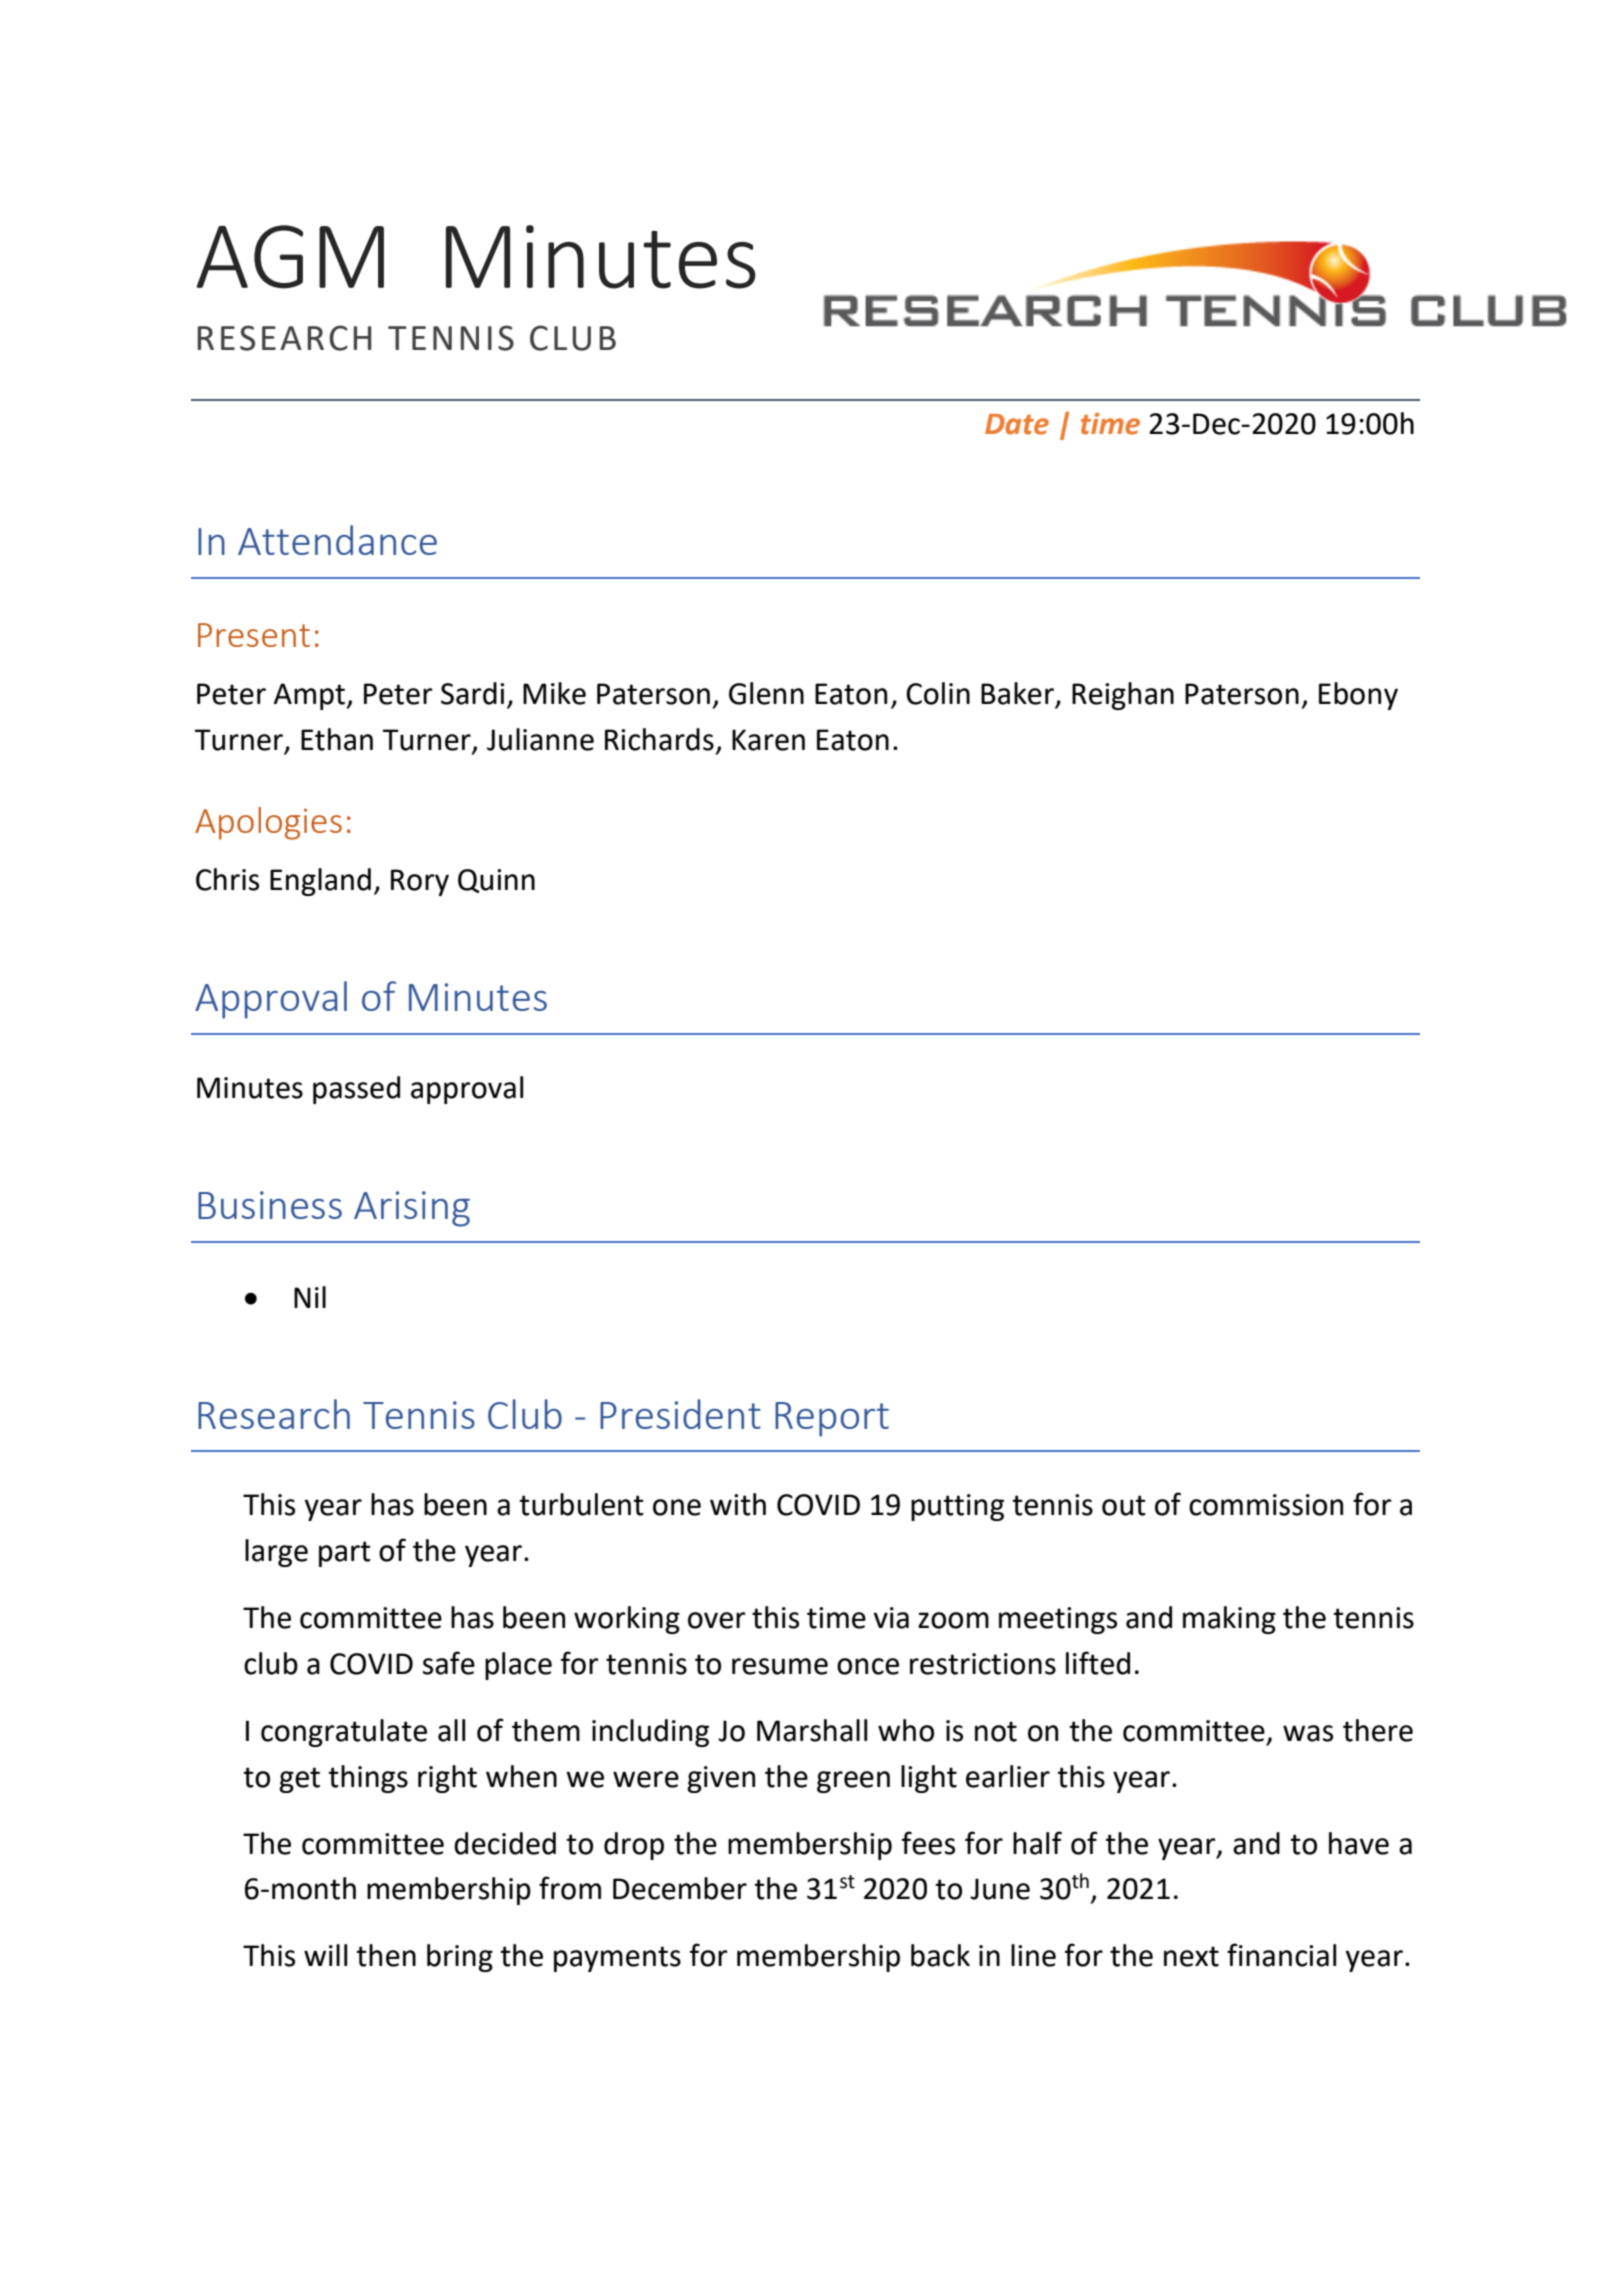 The image size is (1610, 2277). I want to click on financial, so click(1281, 1955).
